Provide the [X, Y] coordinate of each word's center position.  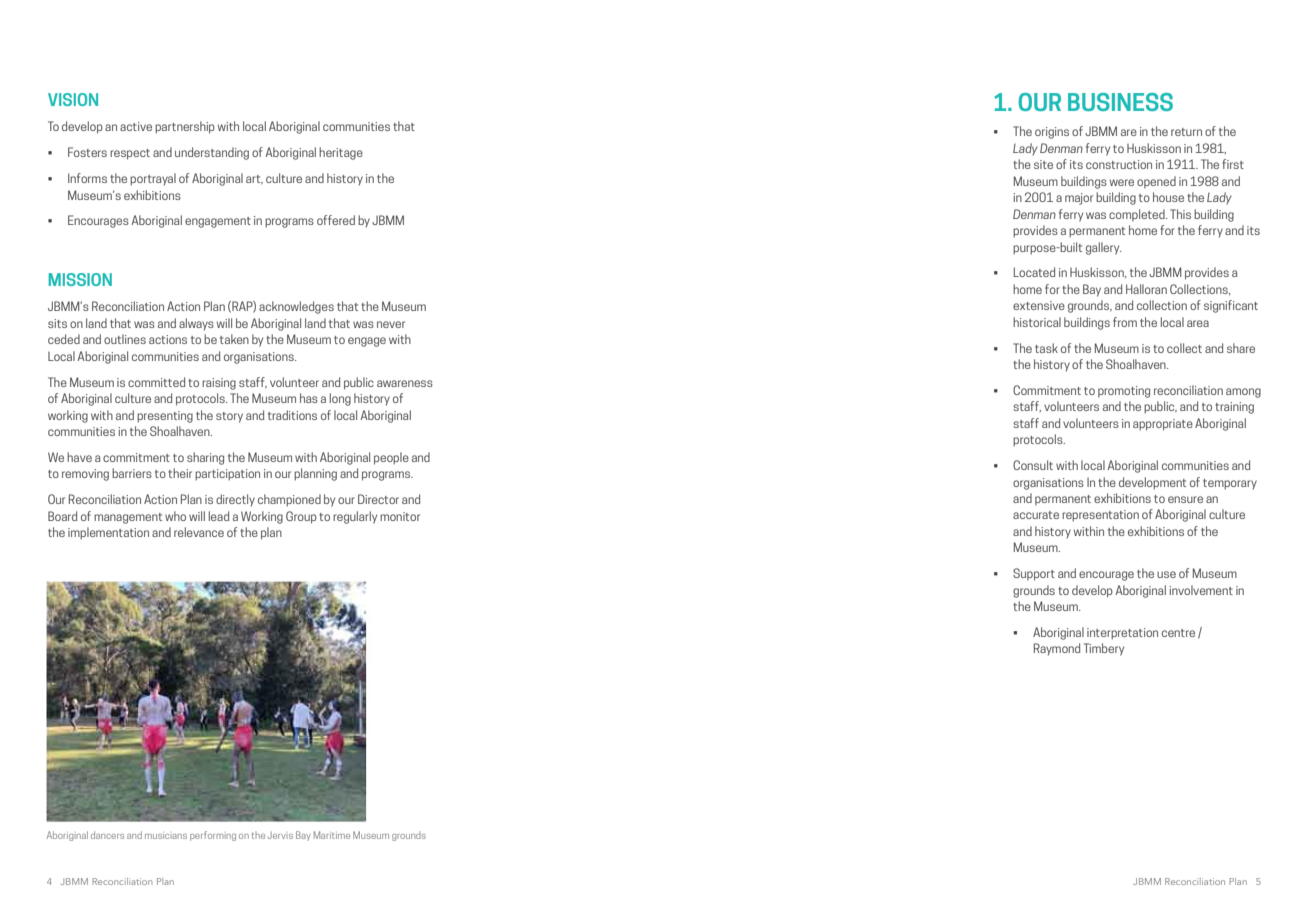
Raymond [1057, 649]
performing [213, 836]
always [196, 324]
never [391, 324]
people [391, 458]
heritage [341, 153]
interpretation [1122, 634]
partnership [185, 127]
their [180, 473]
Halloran [1146, 289]
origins [1052, 133]
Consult [1033, 465]
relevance [199, 532]
